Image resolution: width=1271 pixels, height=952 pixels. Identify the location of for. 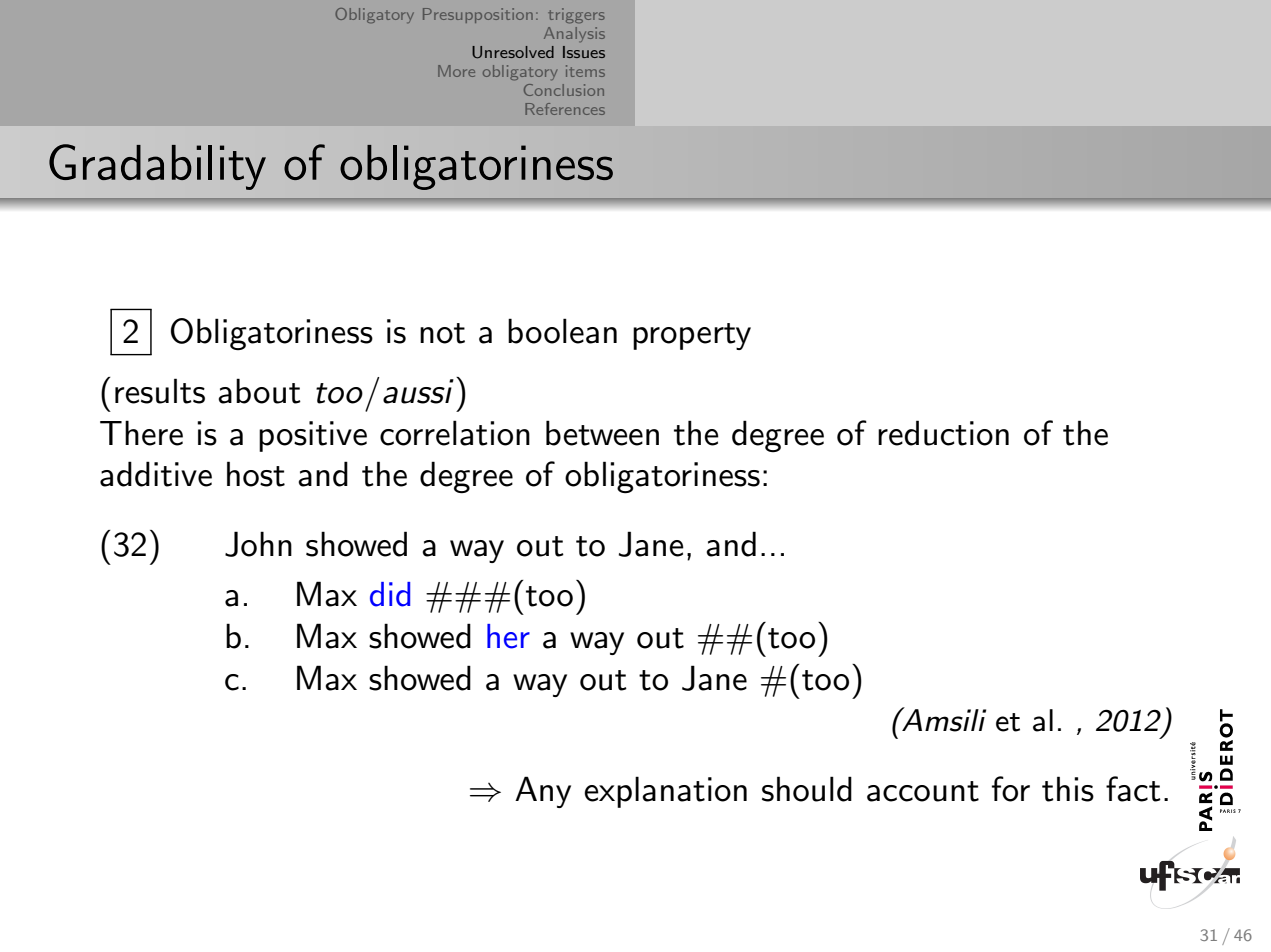
(1011, 789).
